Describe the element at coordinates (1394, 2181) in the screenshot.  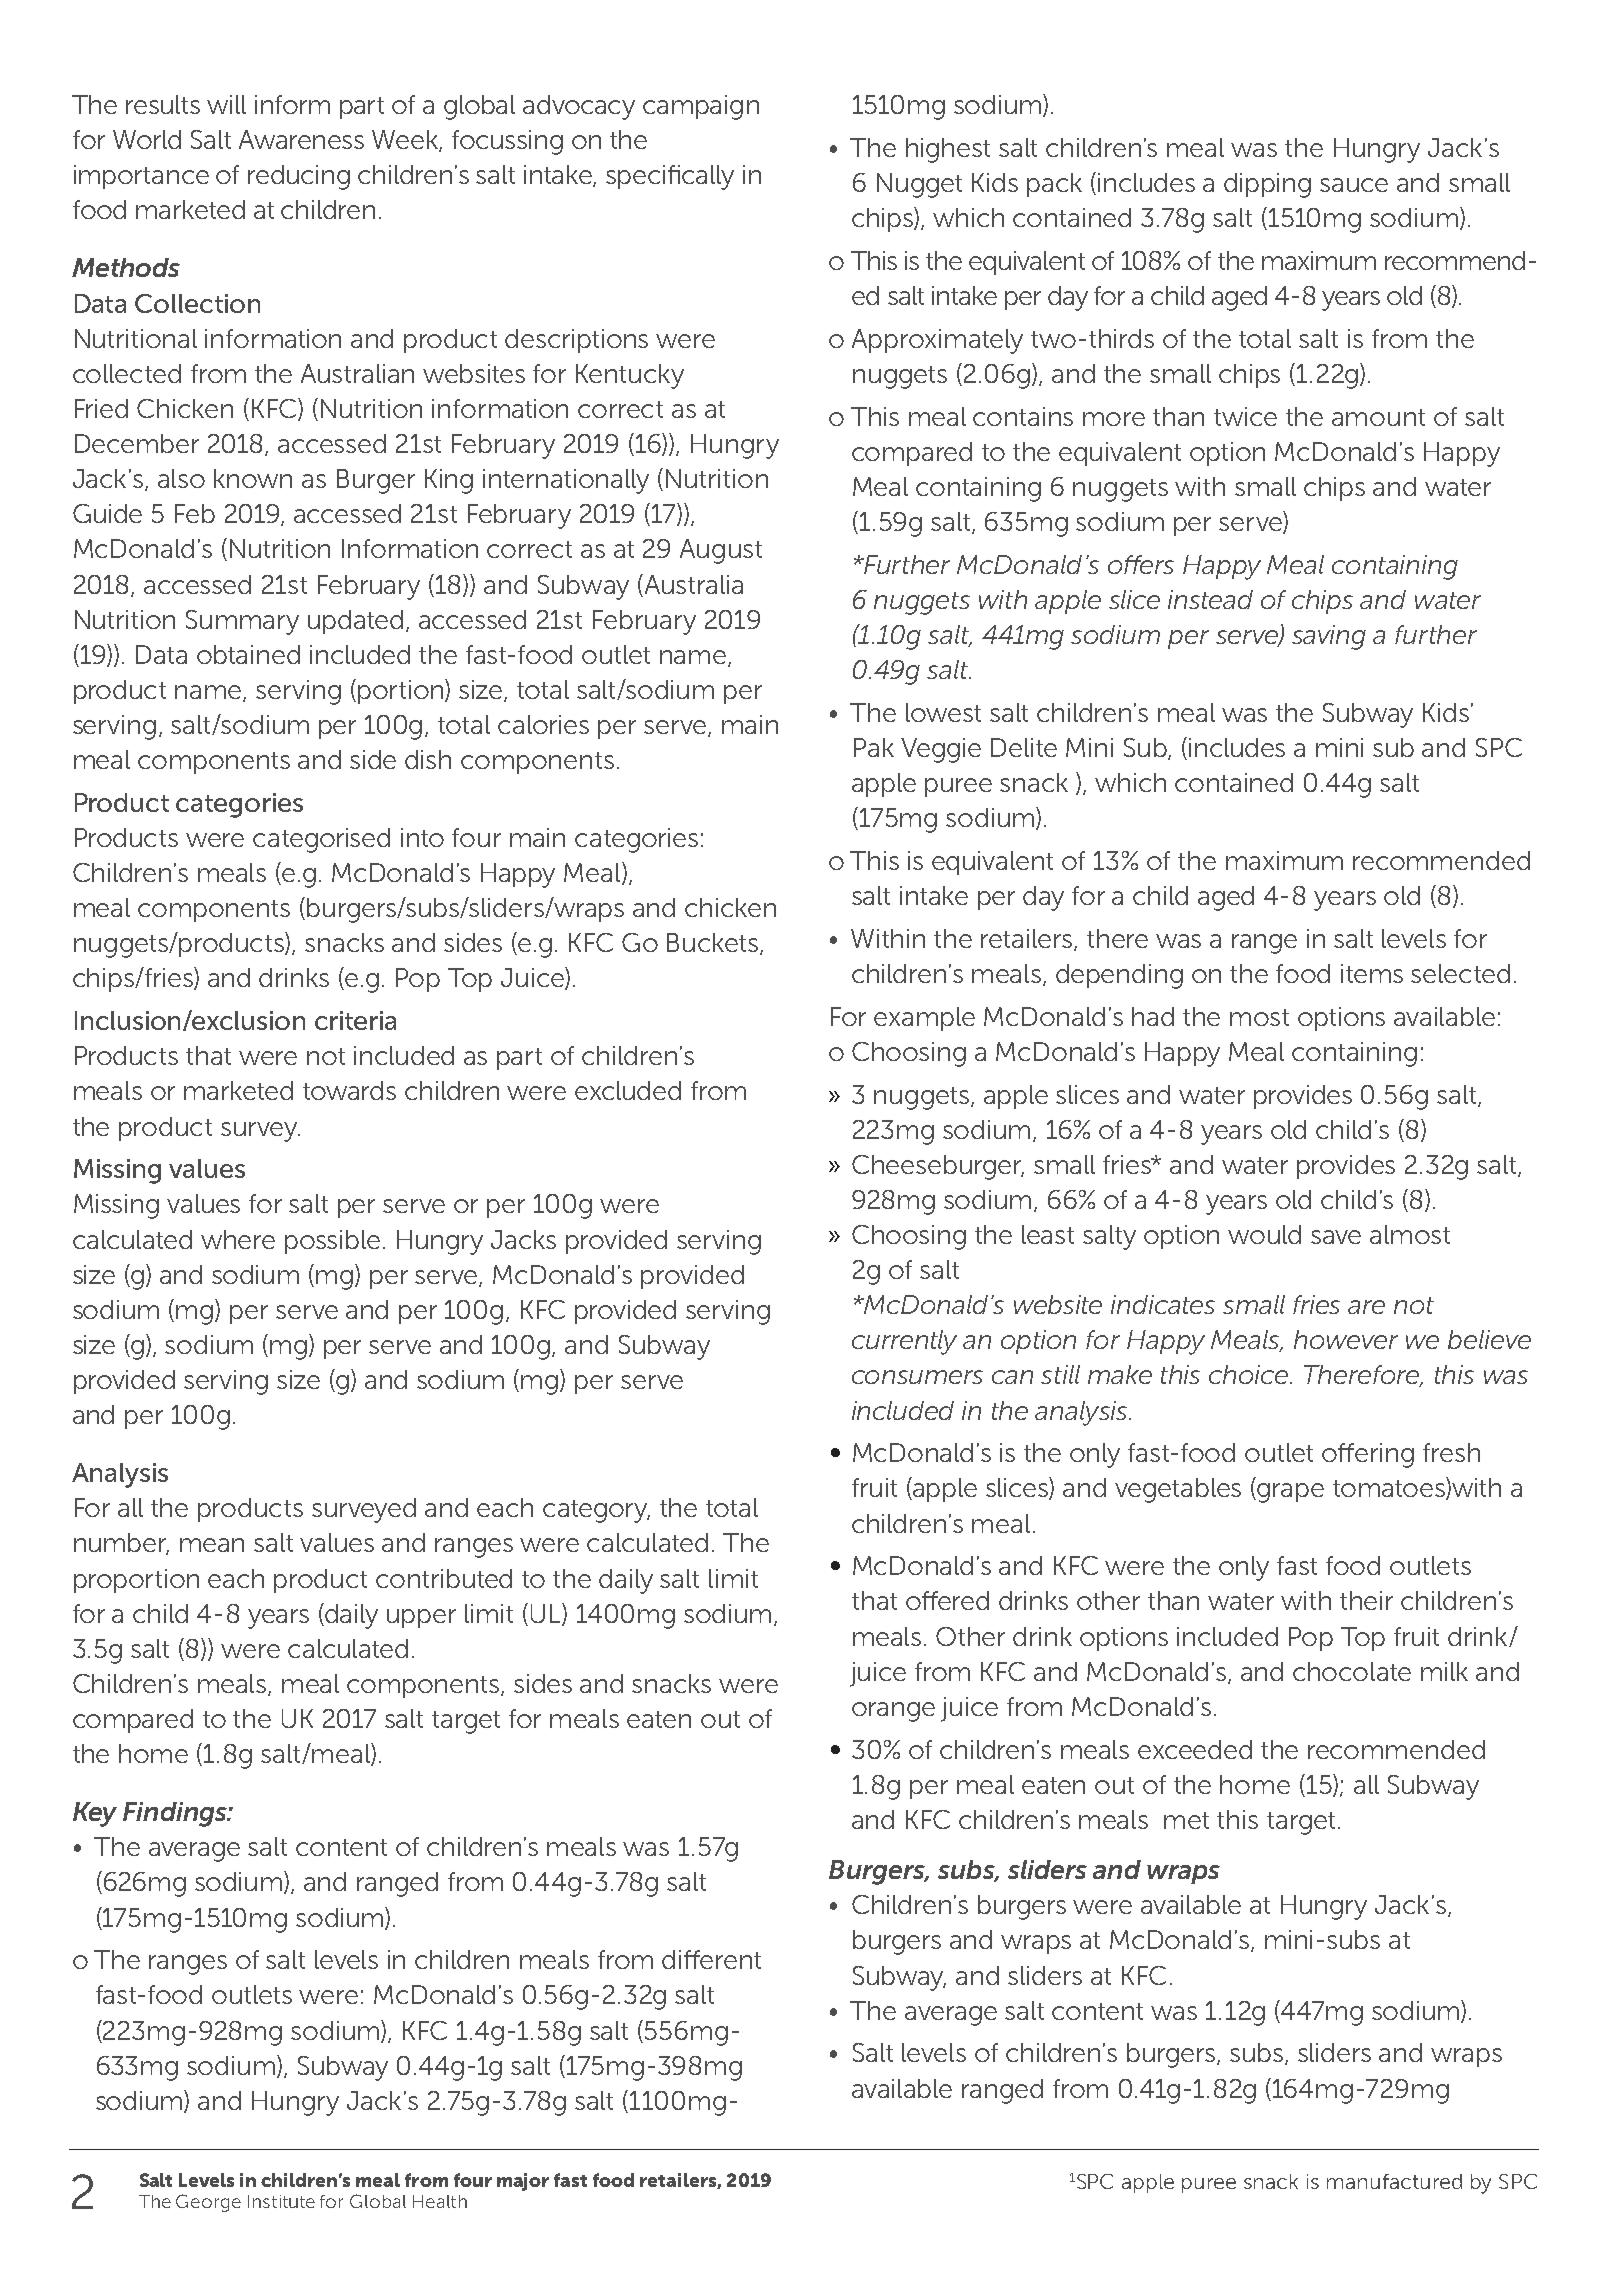
I see `manufactured` at that location.
